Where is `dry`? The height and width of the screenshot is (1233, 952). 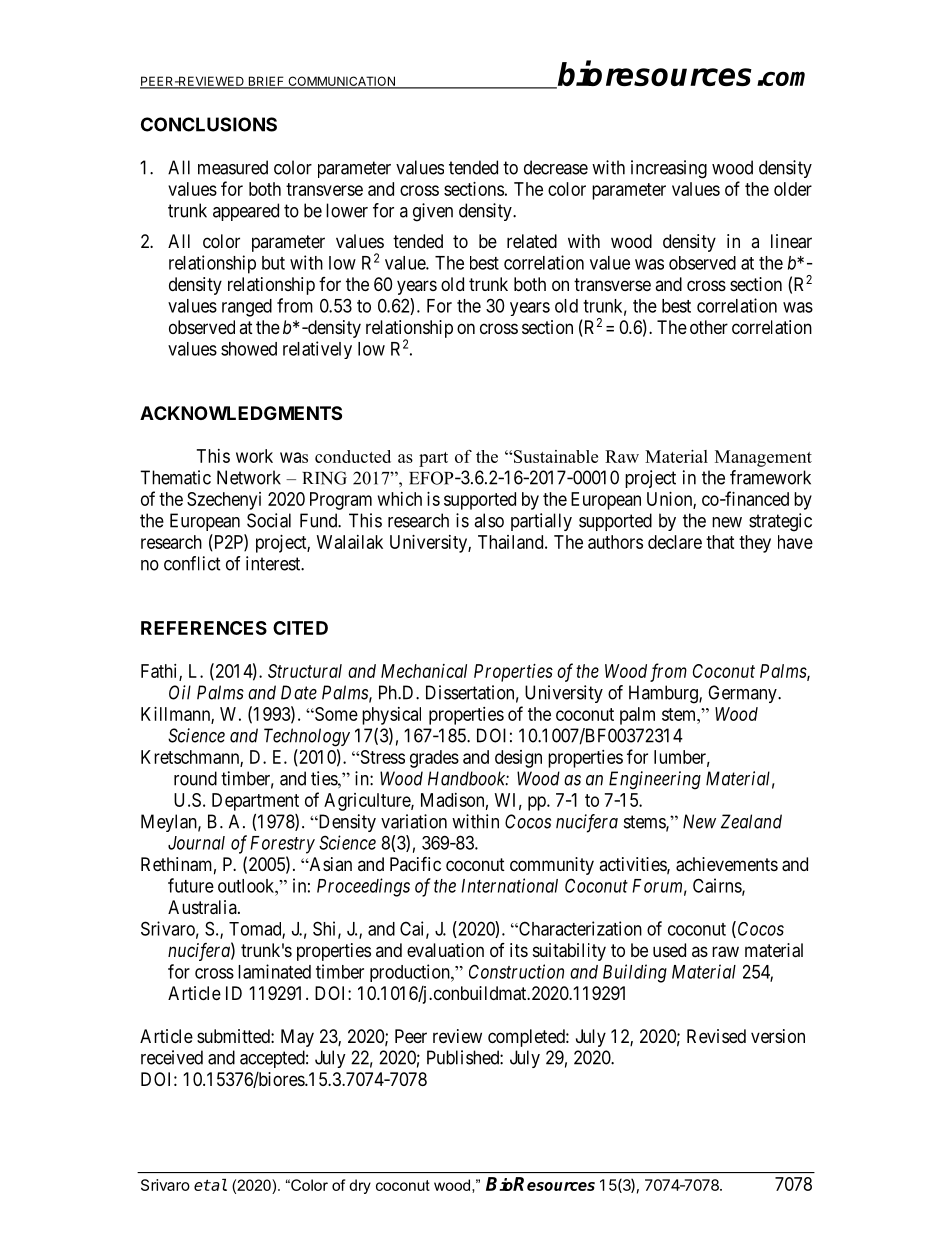 dry is located at coordinates (360, 1186).
